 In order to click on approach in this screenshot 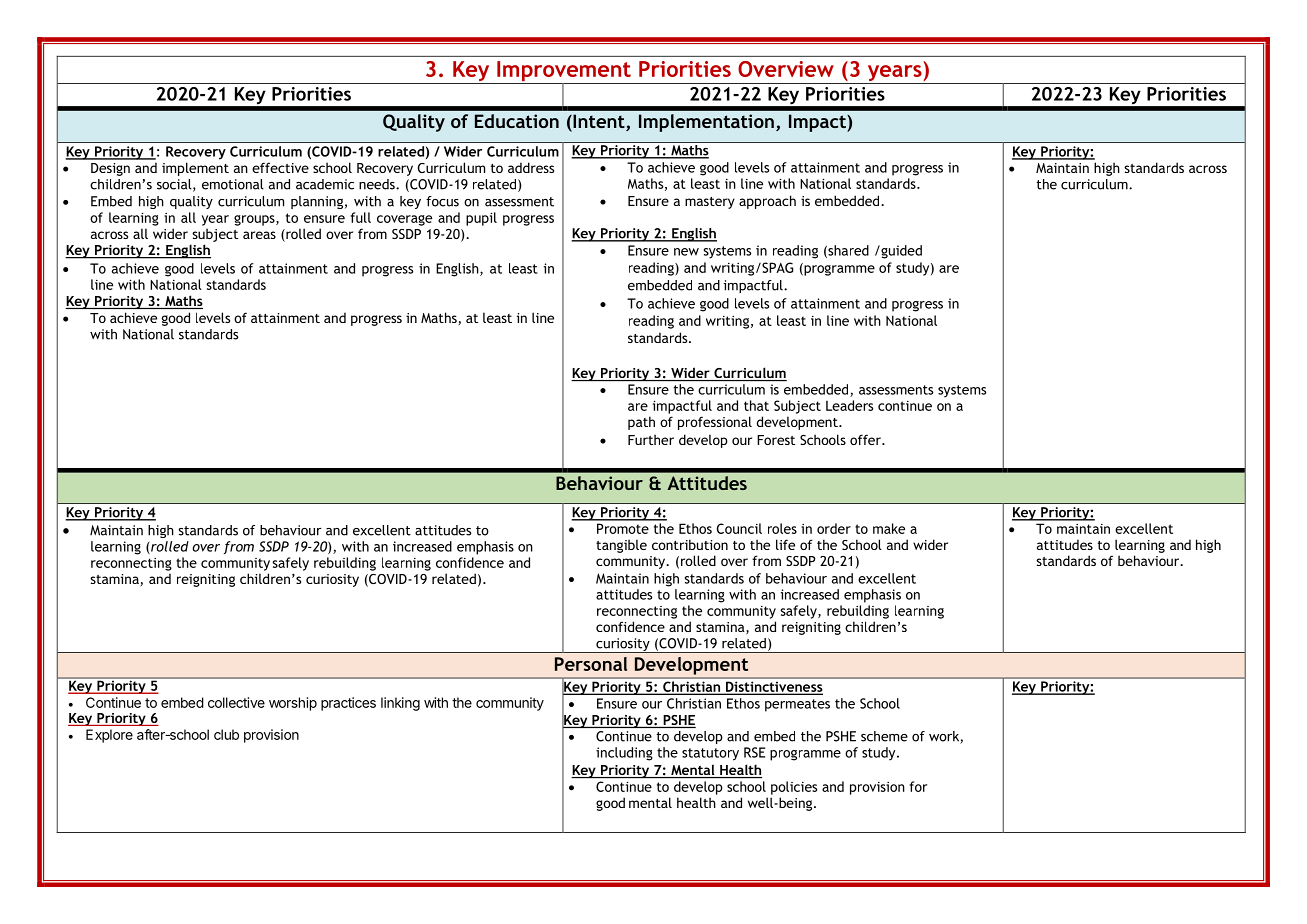, I will do `click(767, 202)`.
